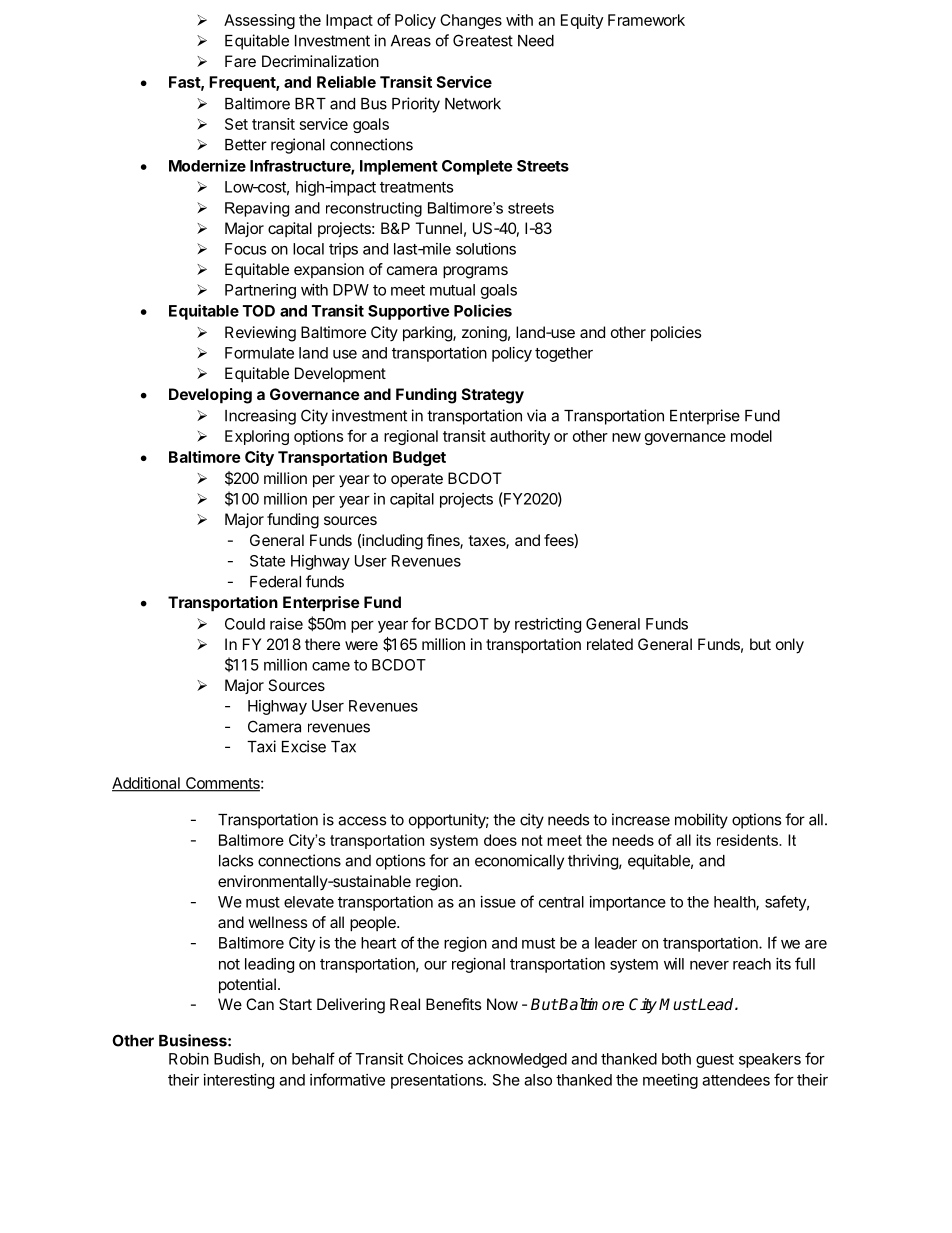  I want to click on Greatest, so click(483, 40).
